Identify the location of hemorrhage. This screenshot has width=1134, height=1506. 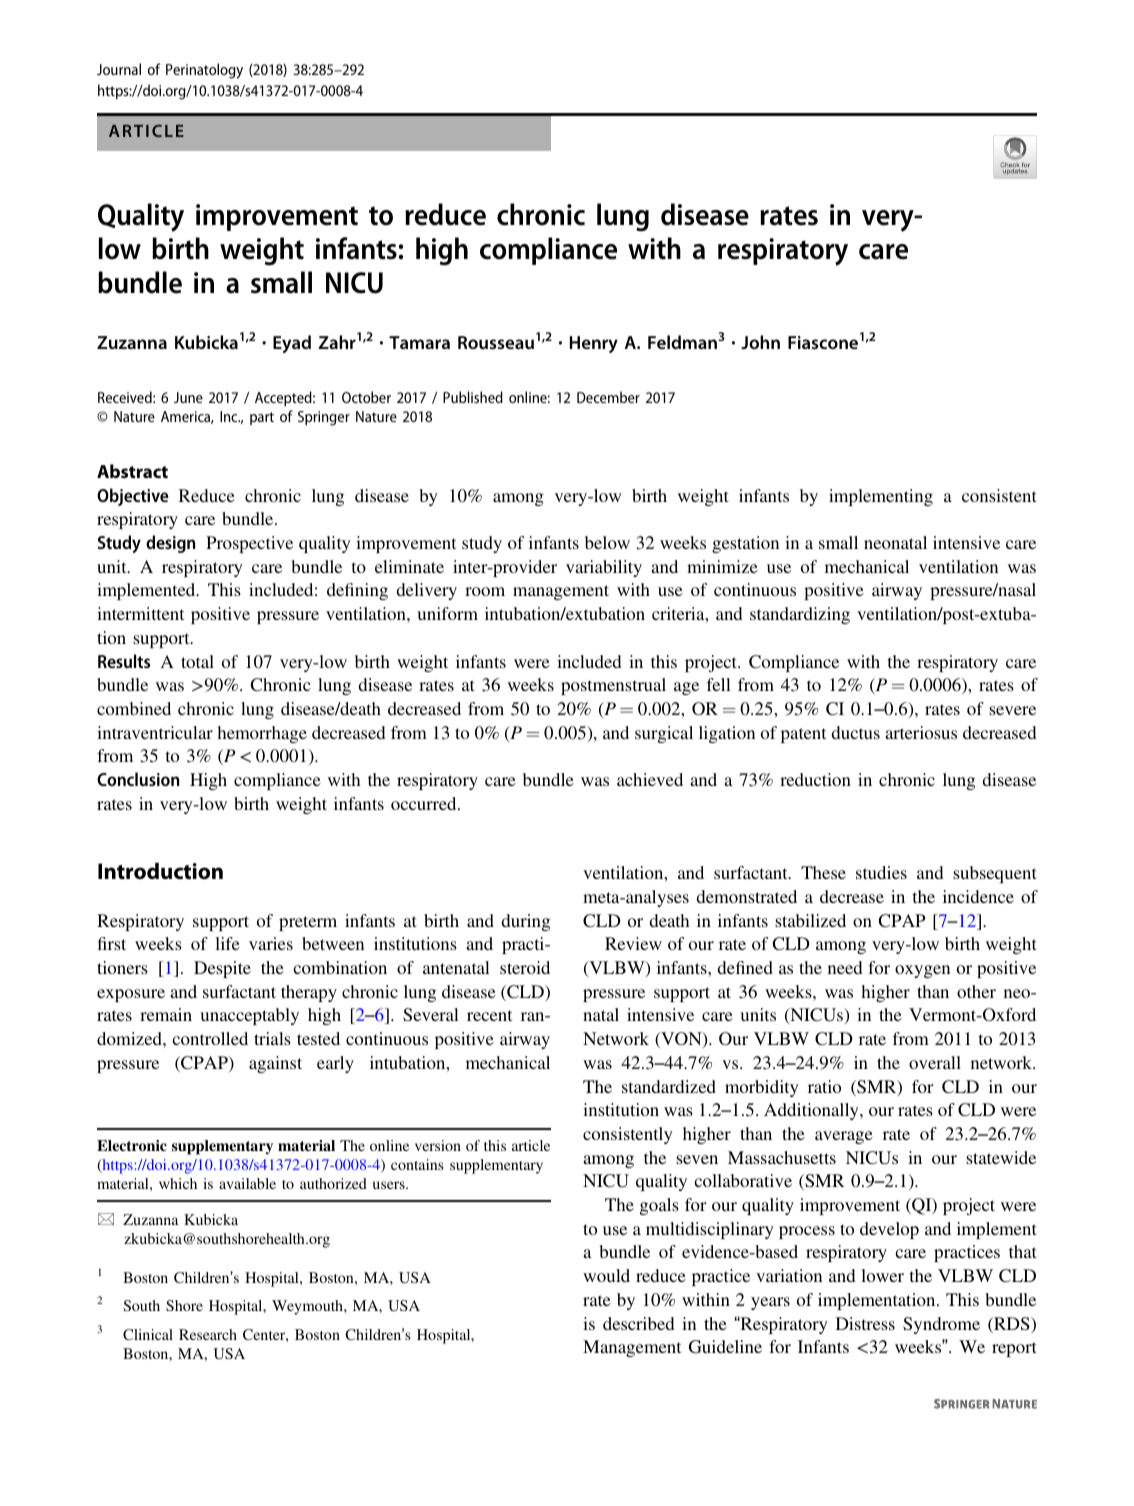
(262, 734).
